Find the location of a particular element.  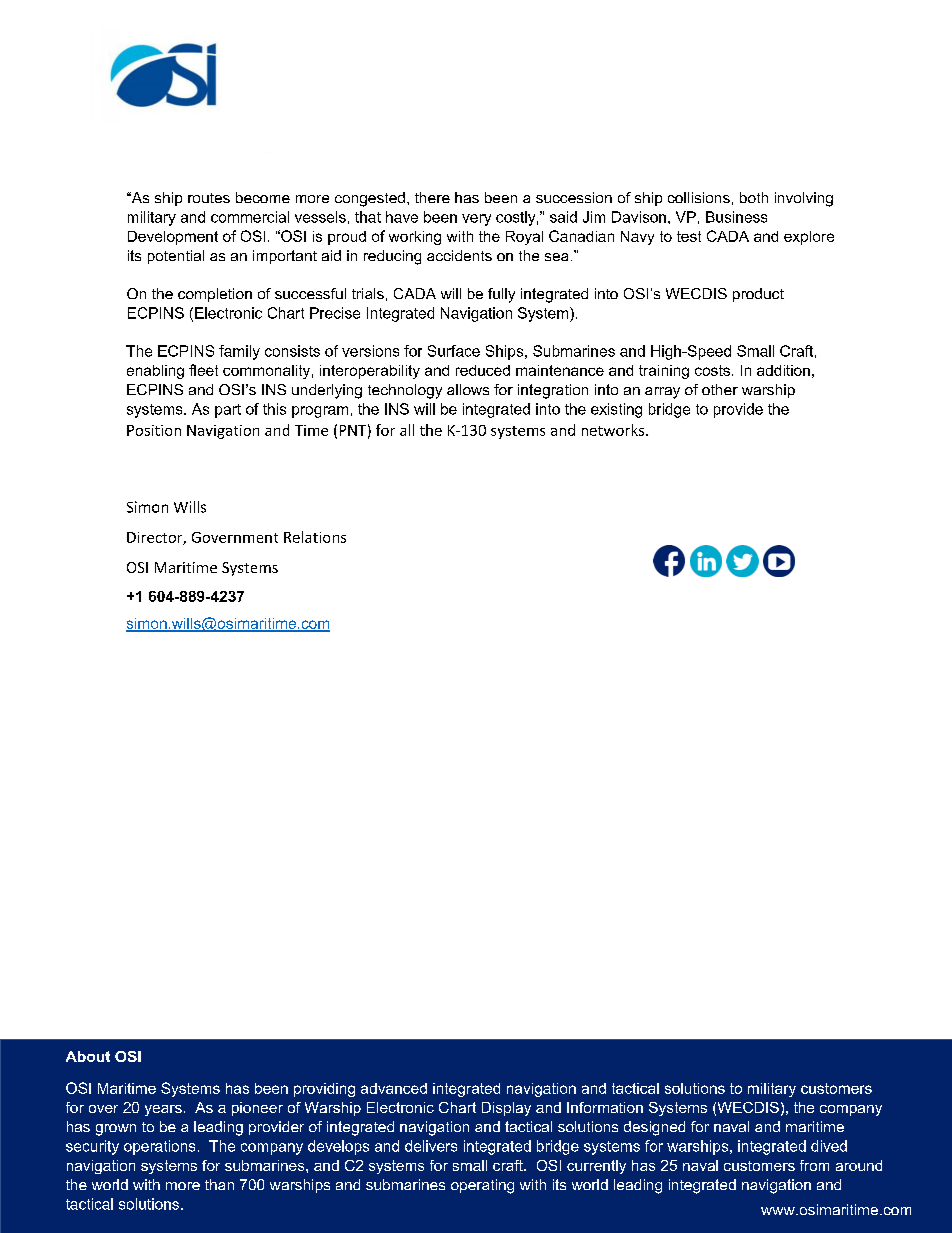

Business is located at coordinates (736, 217).
